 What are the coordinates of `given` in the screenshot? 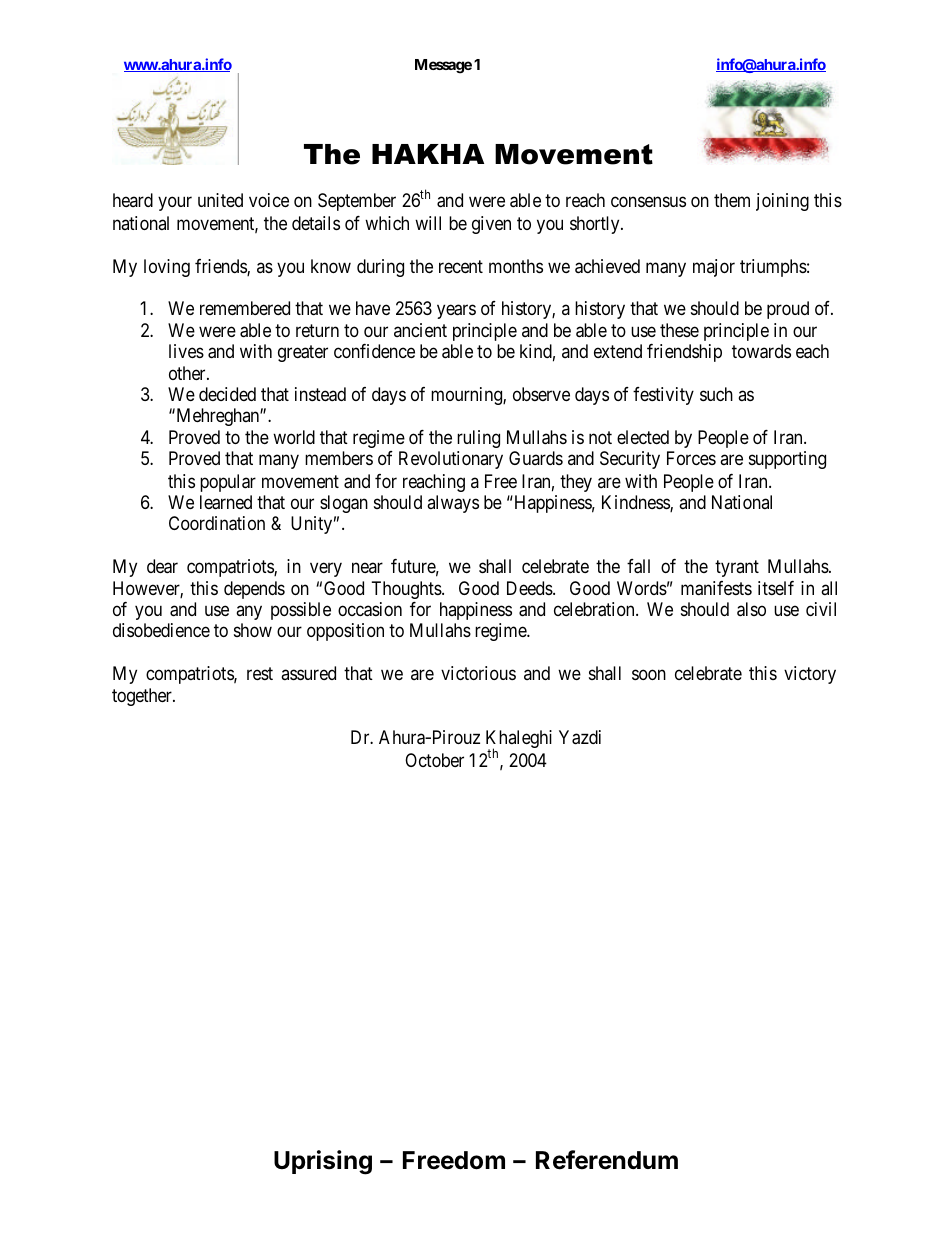 It's located at (491, 225).
